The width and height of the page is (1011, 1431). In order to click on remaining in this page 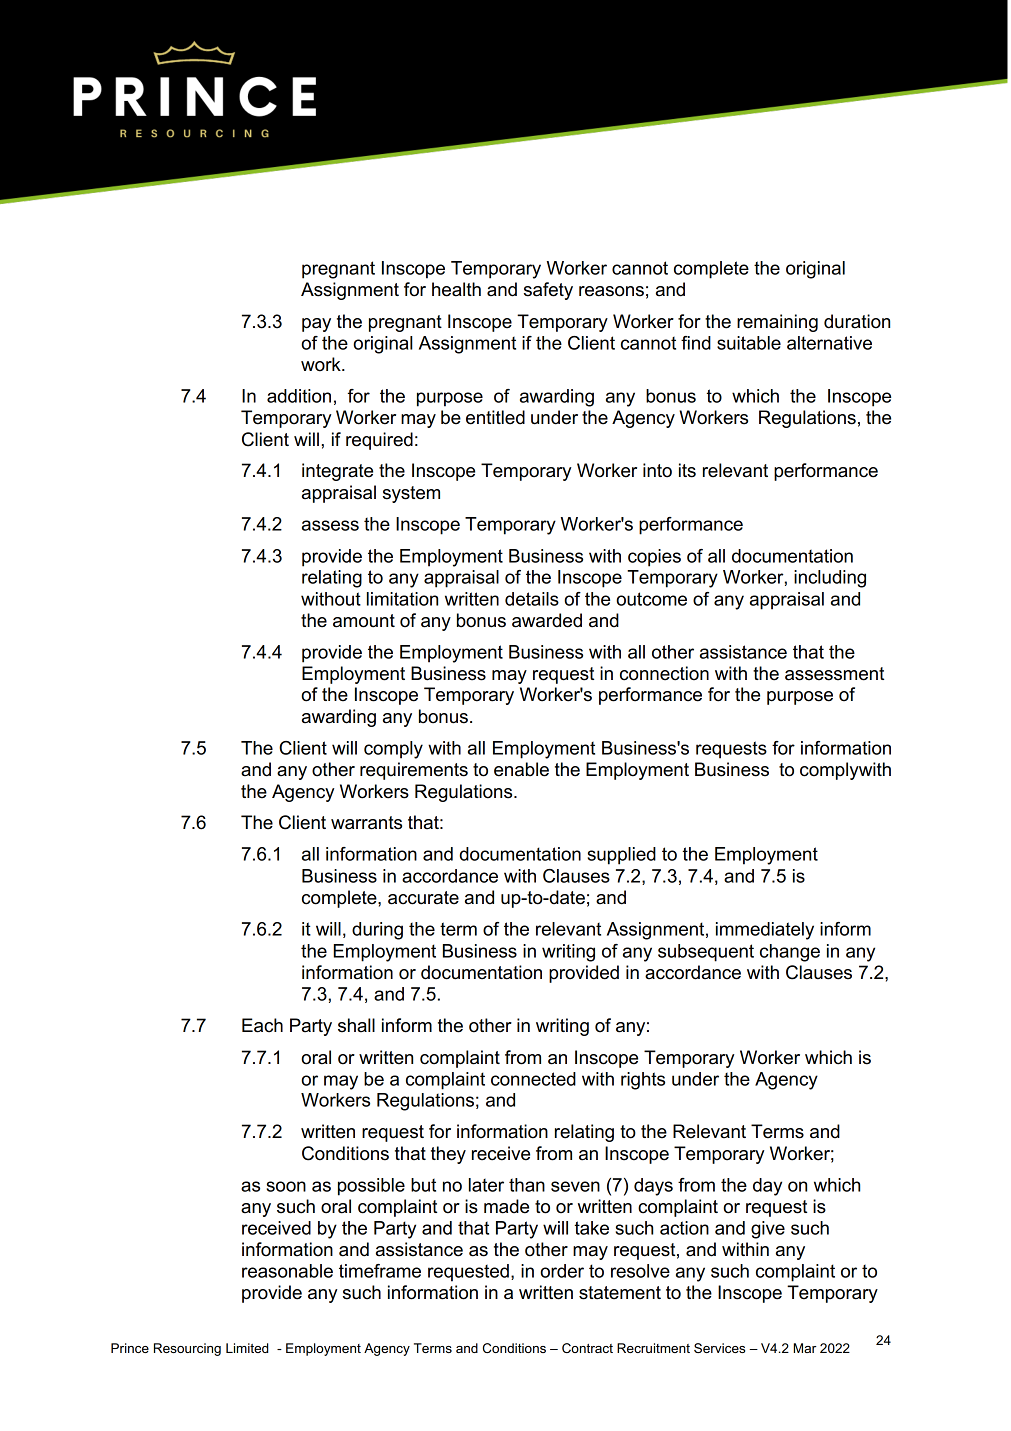, I will do `click(777, 323)`.
